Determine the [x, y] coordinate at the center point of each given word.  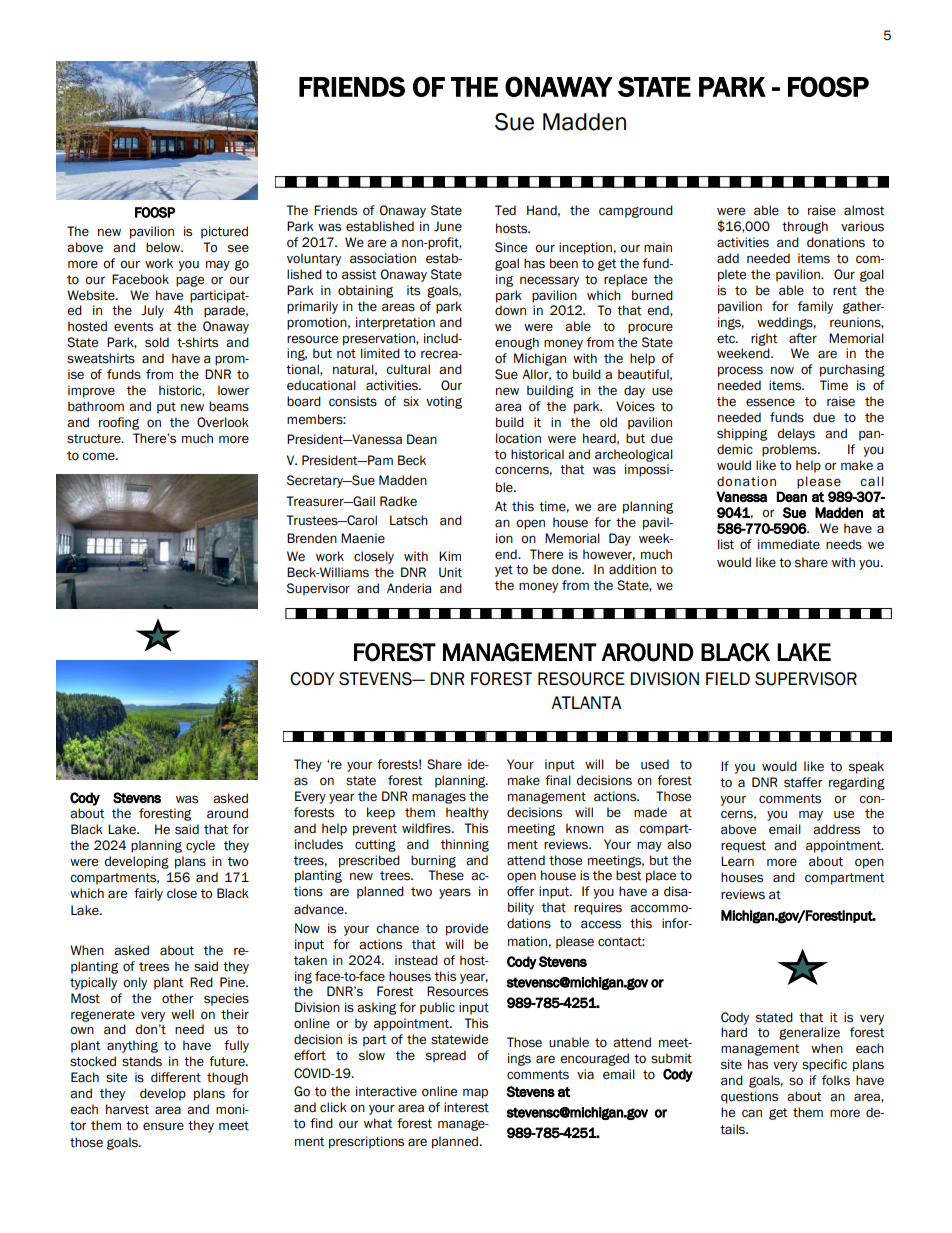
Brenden [312, 538]
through [805, 227]
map [475, 1093]
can [752, 1113]
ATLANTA [586, 702]
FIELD [728, 678]
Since [511, 247]
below [164, 247]
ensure [163, 1126]
